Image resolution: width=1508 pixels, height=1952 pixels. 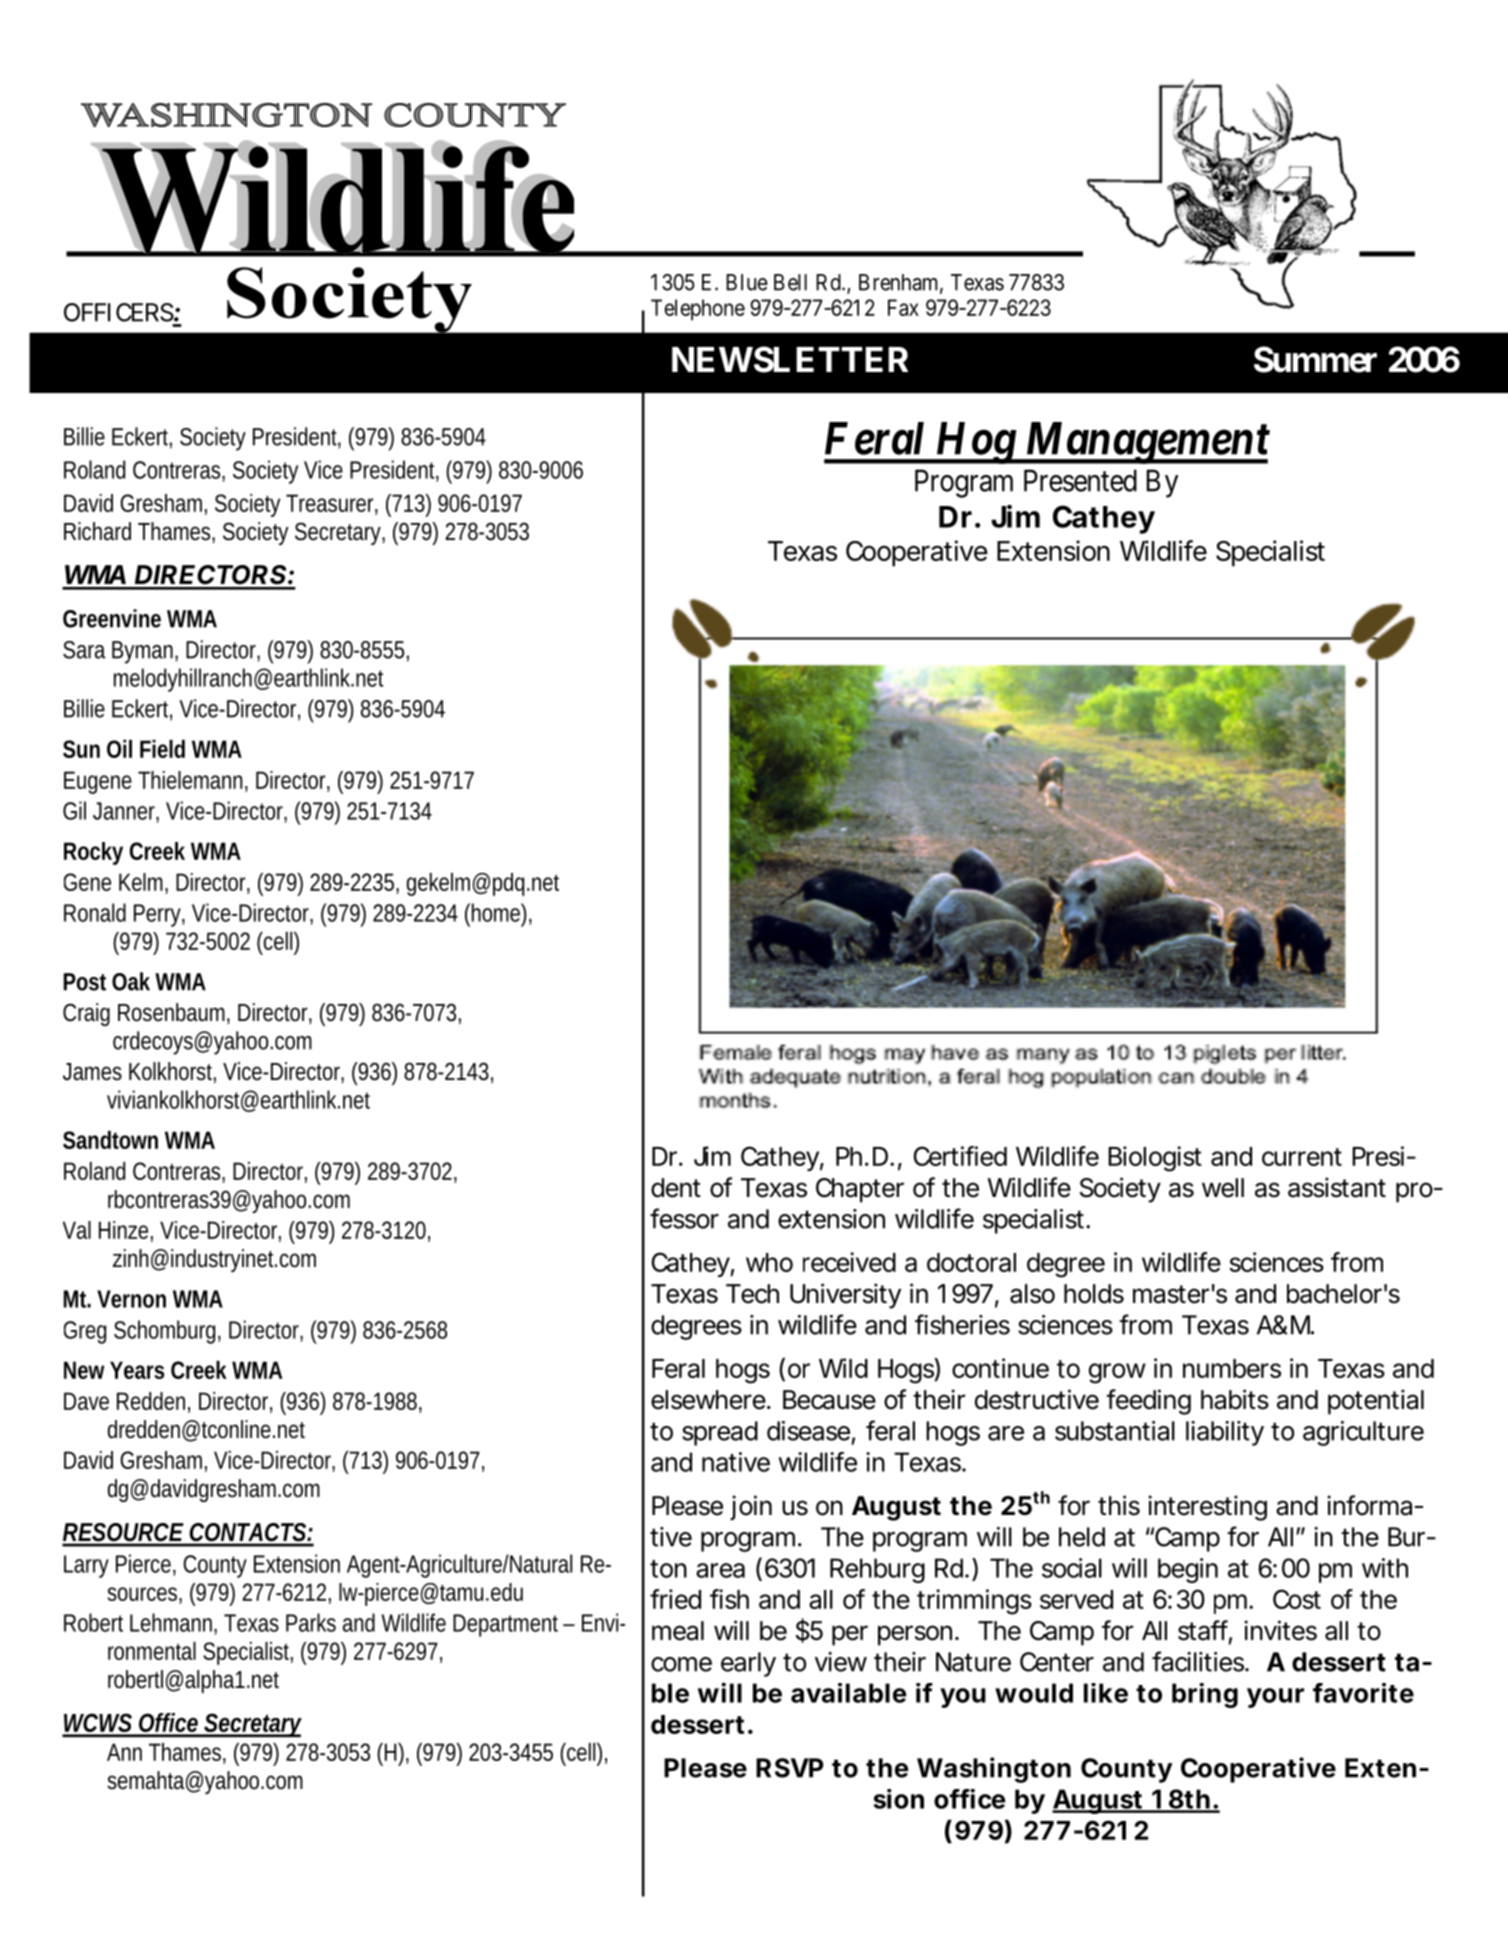 I want to click on well, so click(x=1223, y=1188).
